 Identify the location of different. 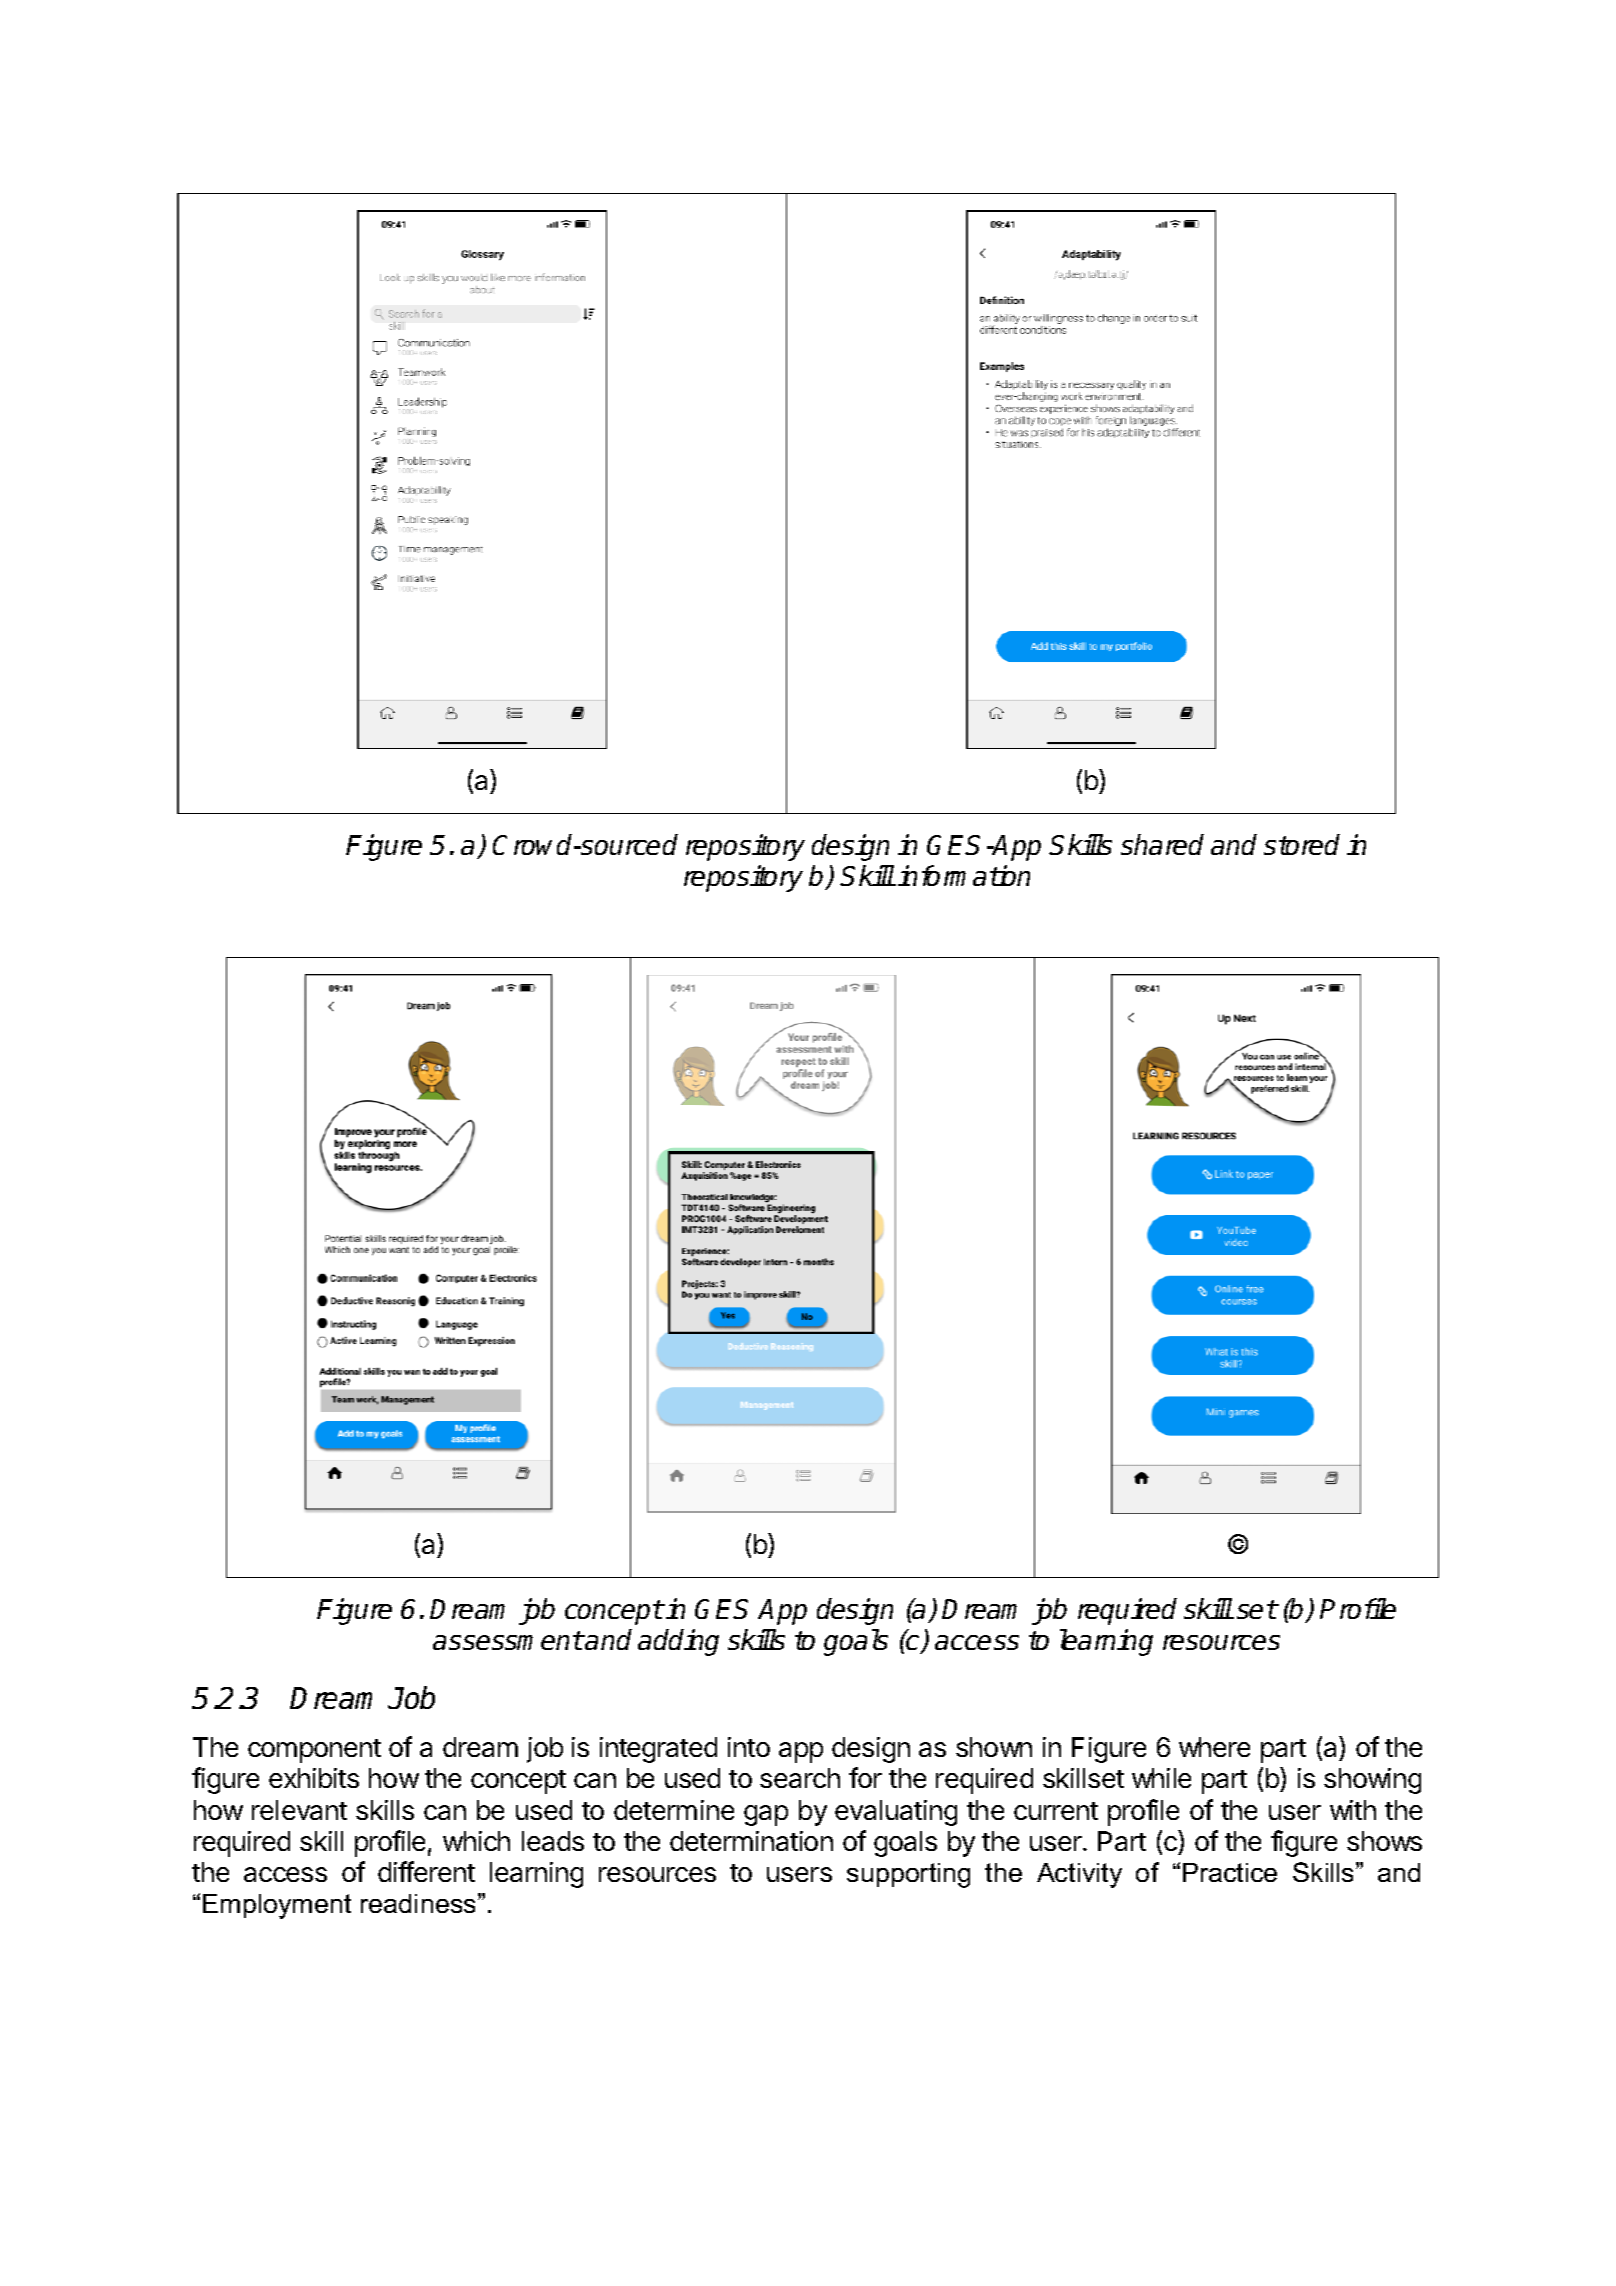
(426, 1871).
